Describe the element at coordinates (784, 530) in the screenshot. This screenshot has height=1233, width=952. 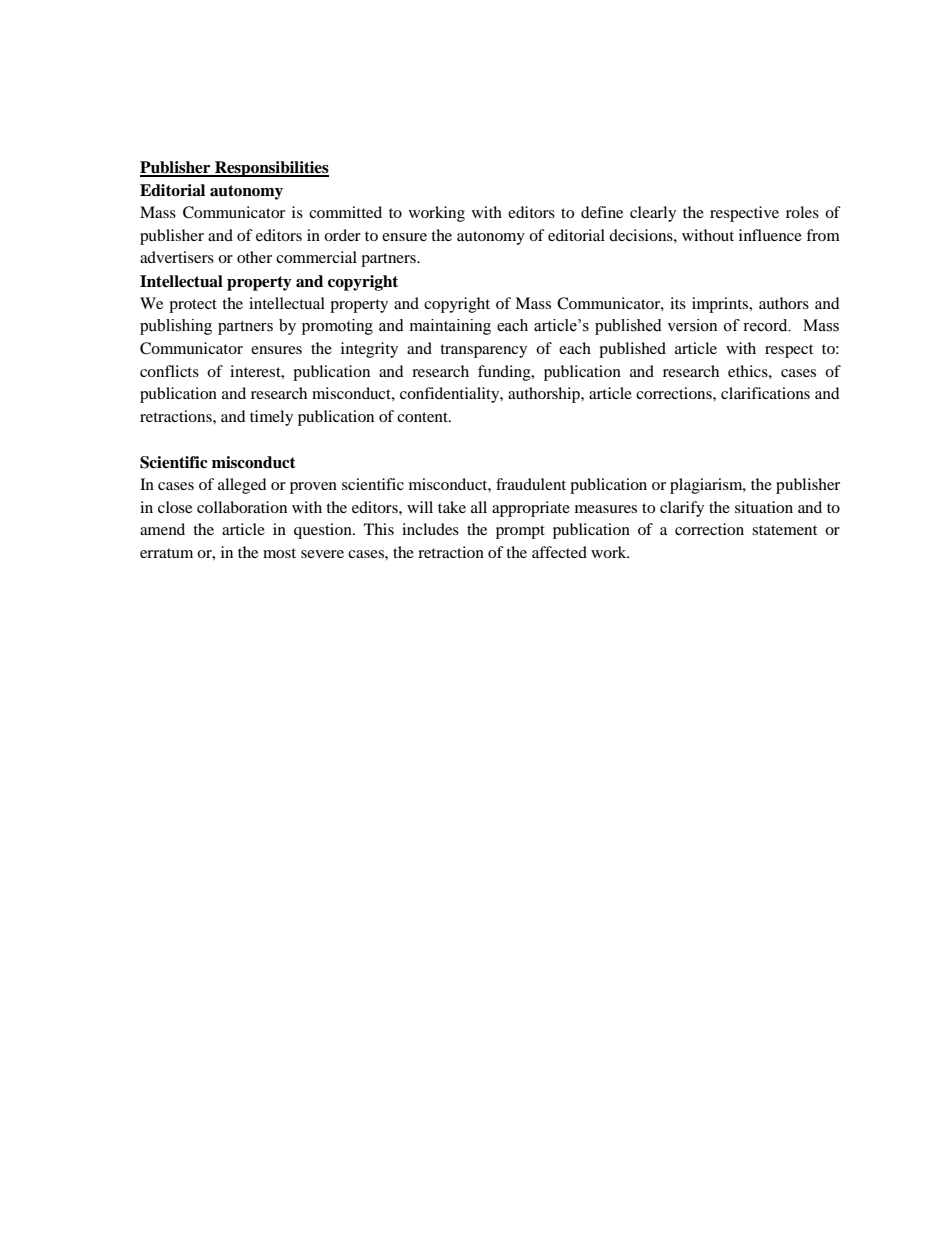
I see `statement` at that location.
